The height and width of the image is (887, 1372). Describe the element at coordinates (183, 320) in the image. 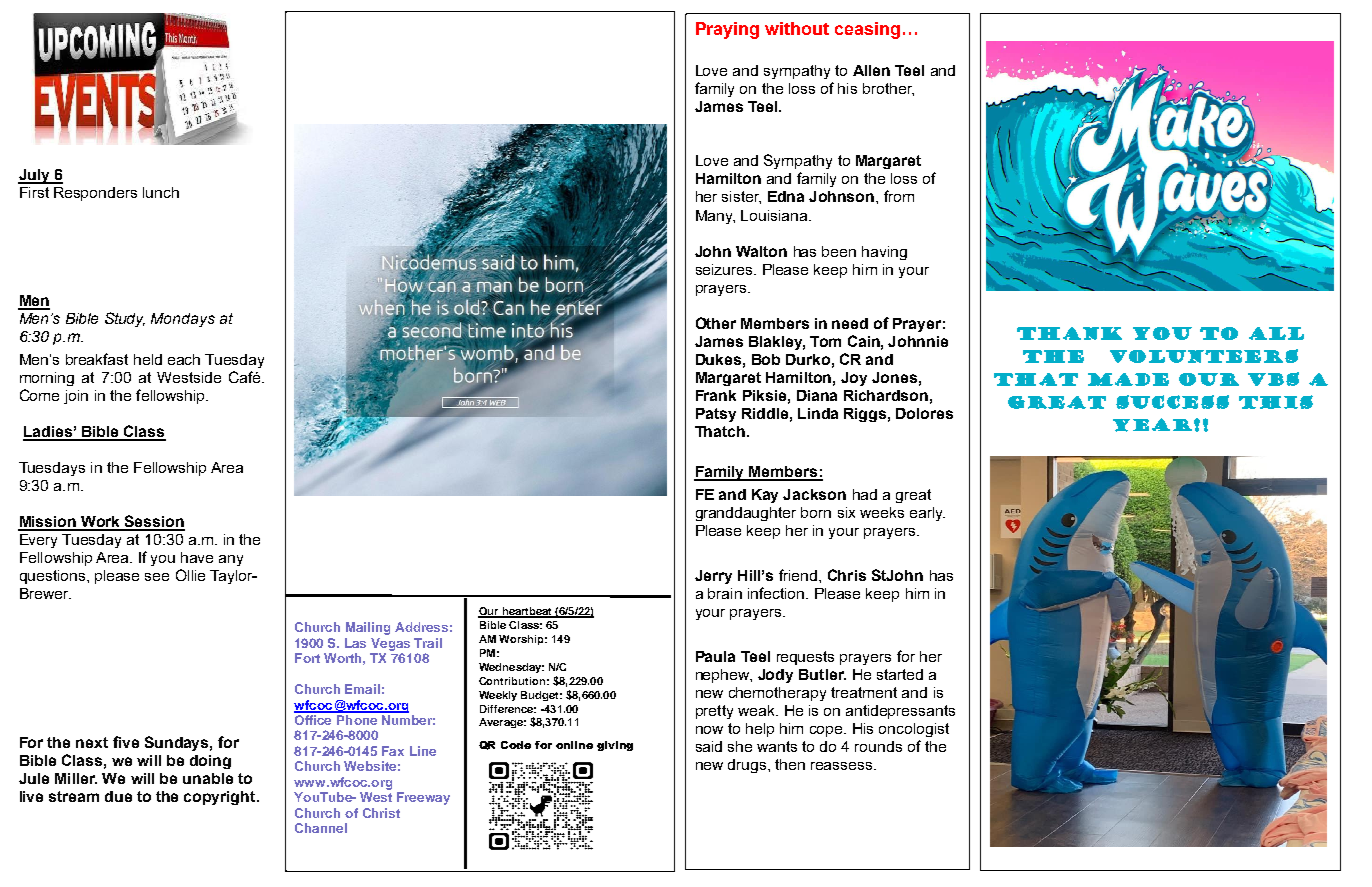

I see `Mondays` at that location.
